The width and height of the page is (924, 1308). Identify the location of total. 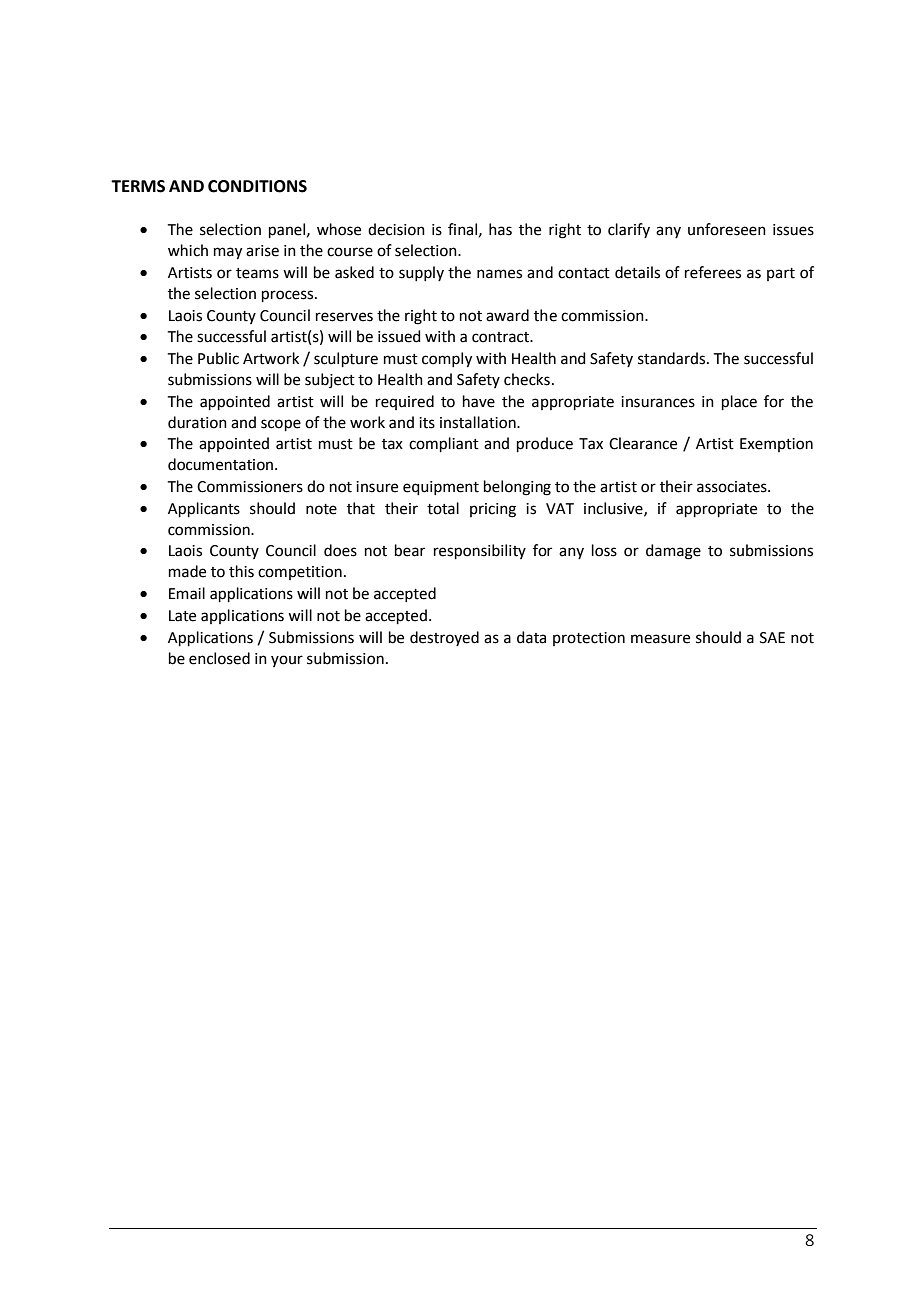
(443, 508).
